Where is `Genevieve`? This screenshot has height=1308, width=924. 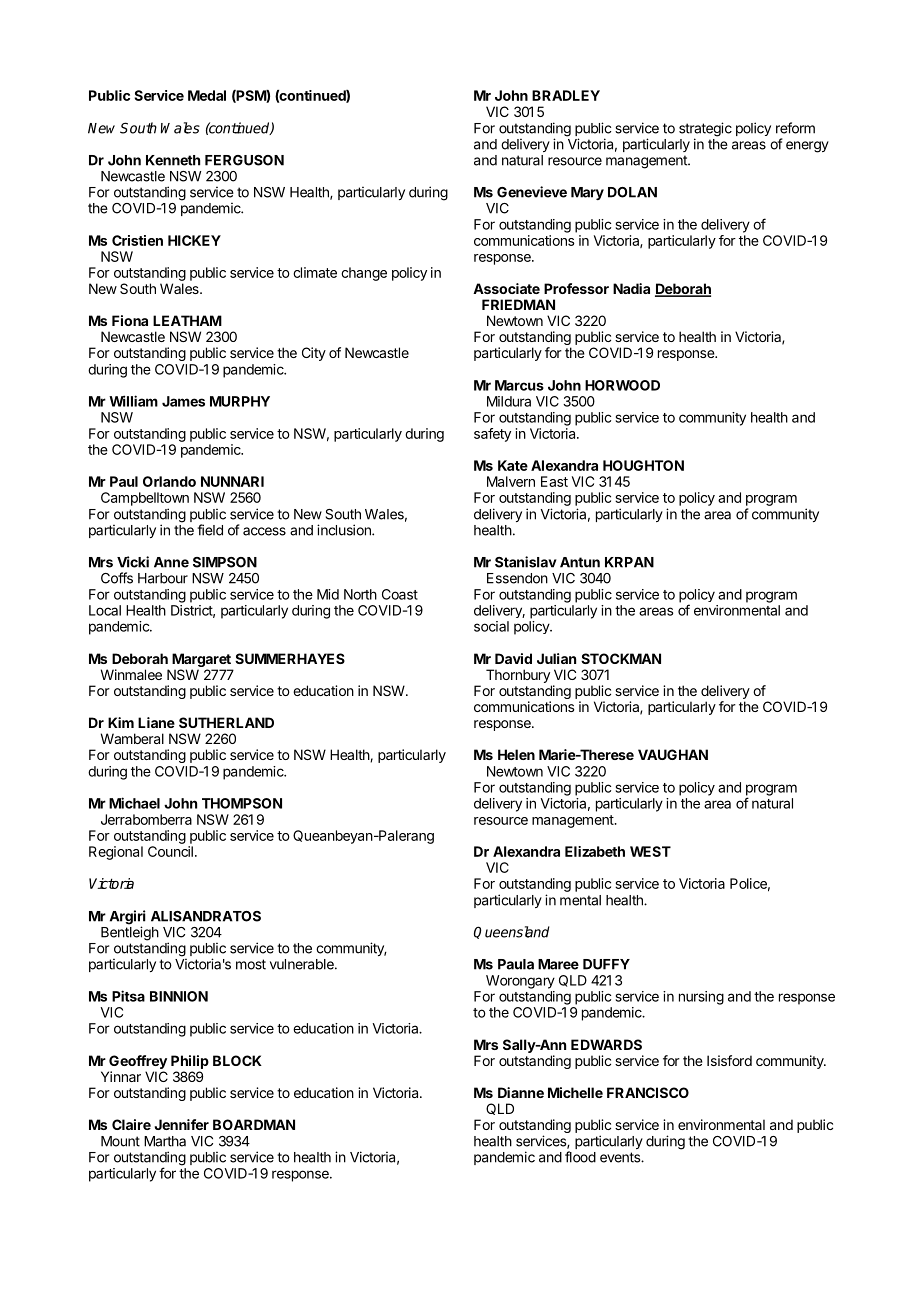
Genevieve is located at coordinates (532, 192).
